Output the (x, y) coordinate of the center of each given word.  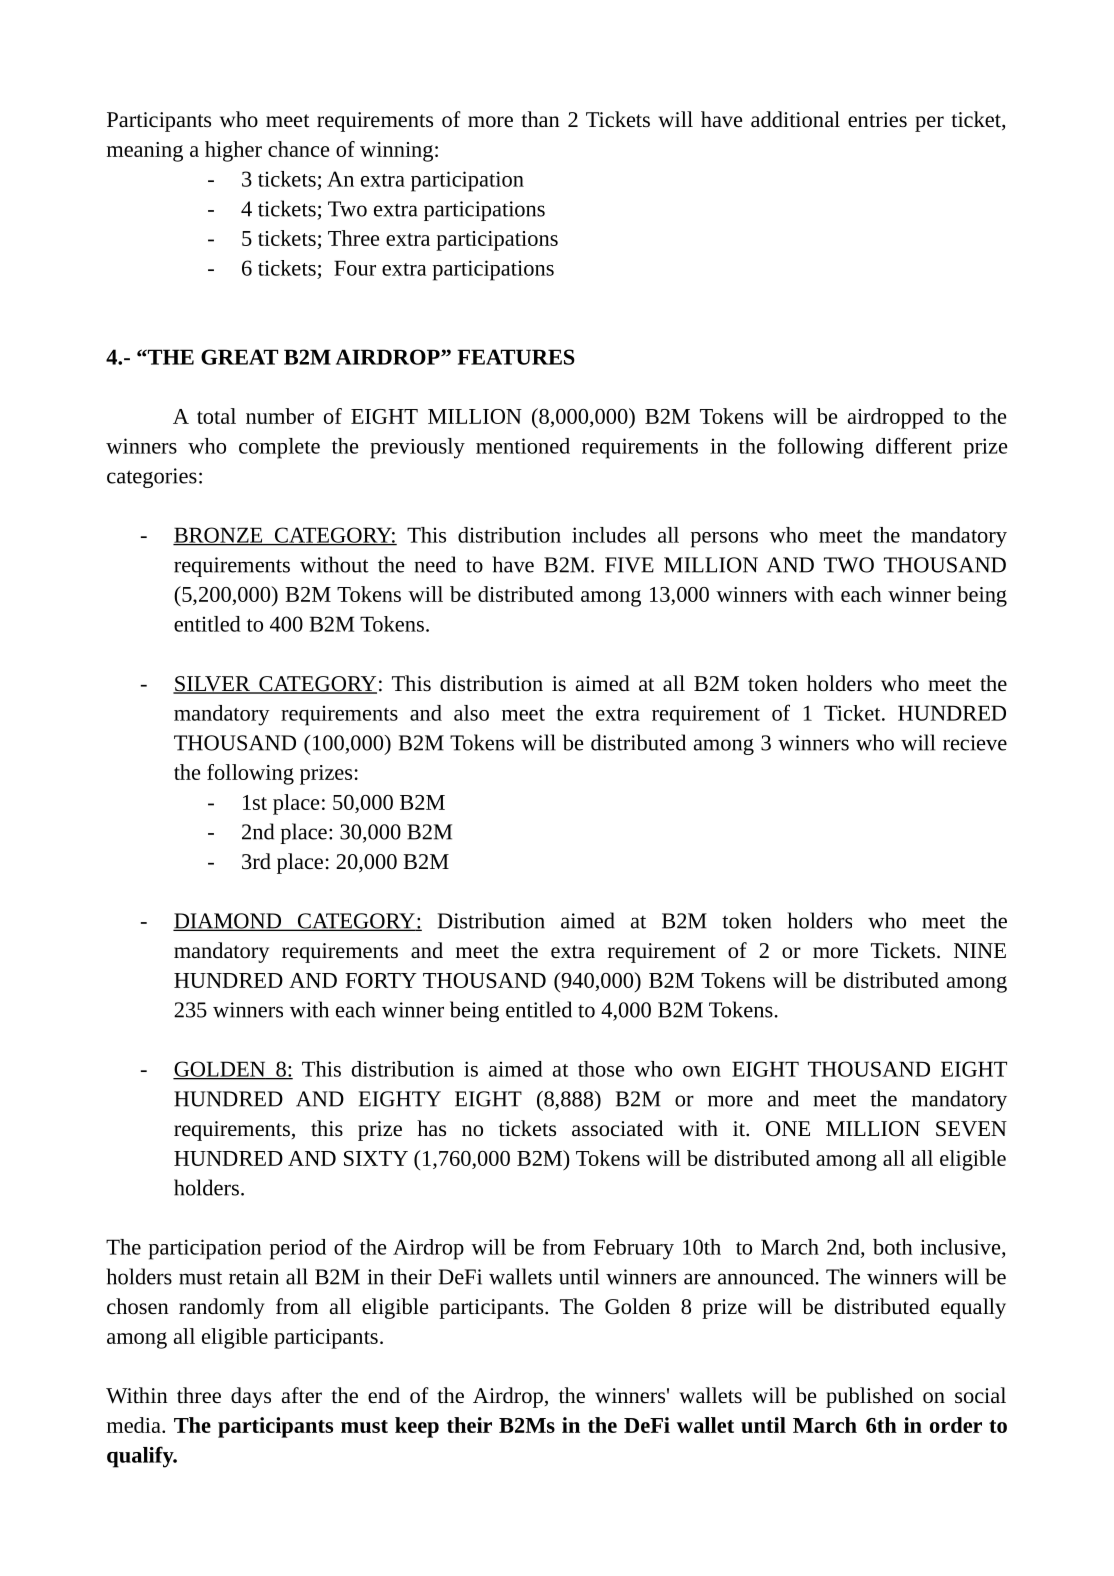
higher (233, 151)
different (914, 445)
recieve (975, 743)
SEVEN (971, 1129)
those (601, 1069)
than (540, 119)
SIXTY (376, 1158)
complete (279, 448)
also (471, 713)
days (251, 1397)
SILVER (212, 685)
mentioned (523, 446)
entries (877, 119)
